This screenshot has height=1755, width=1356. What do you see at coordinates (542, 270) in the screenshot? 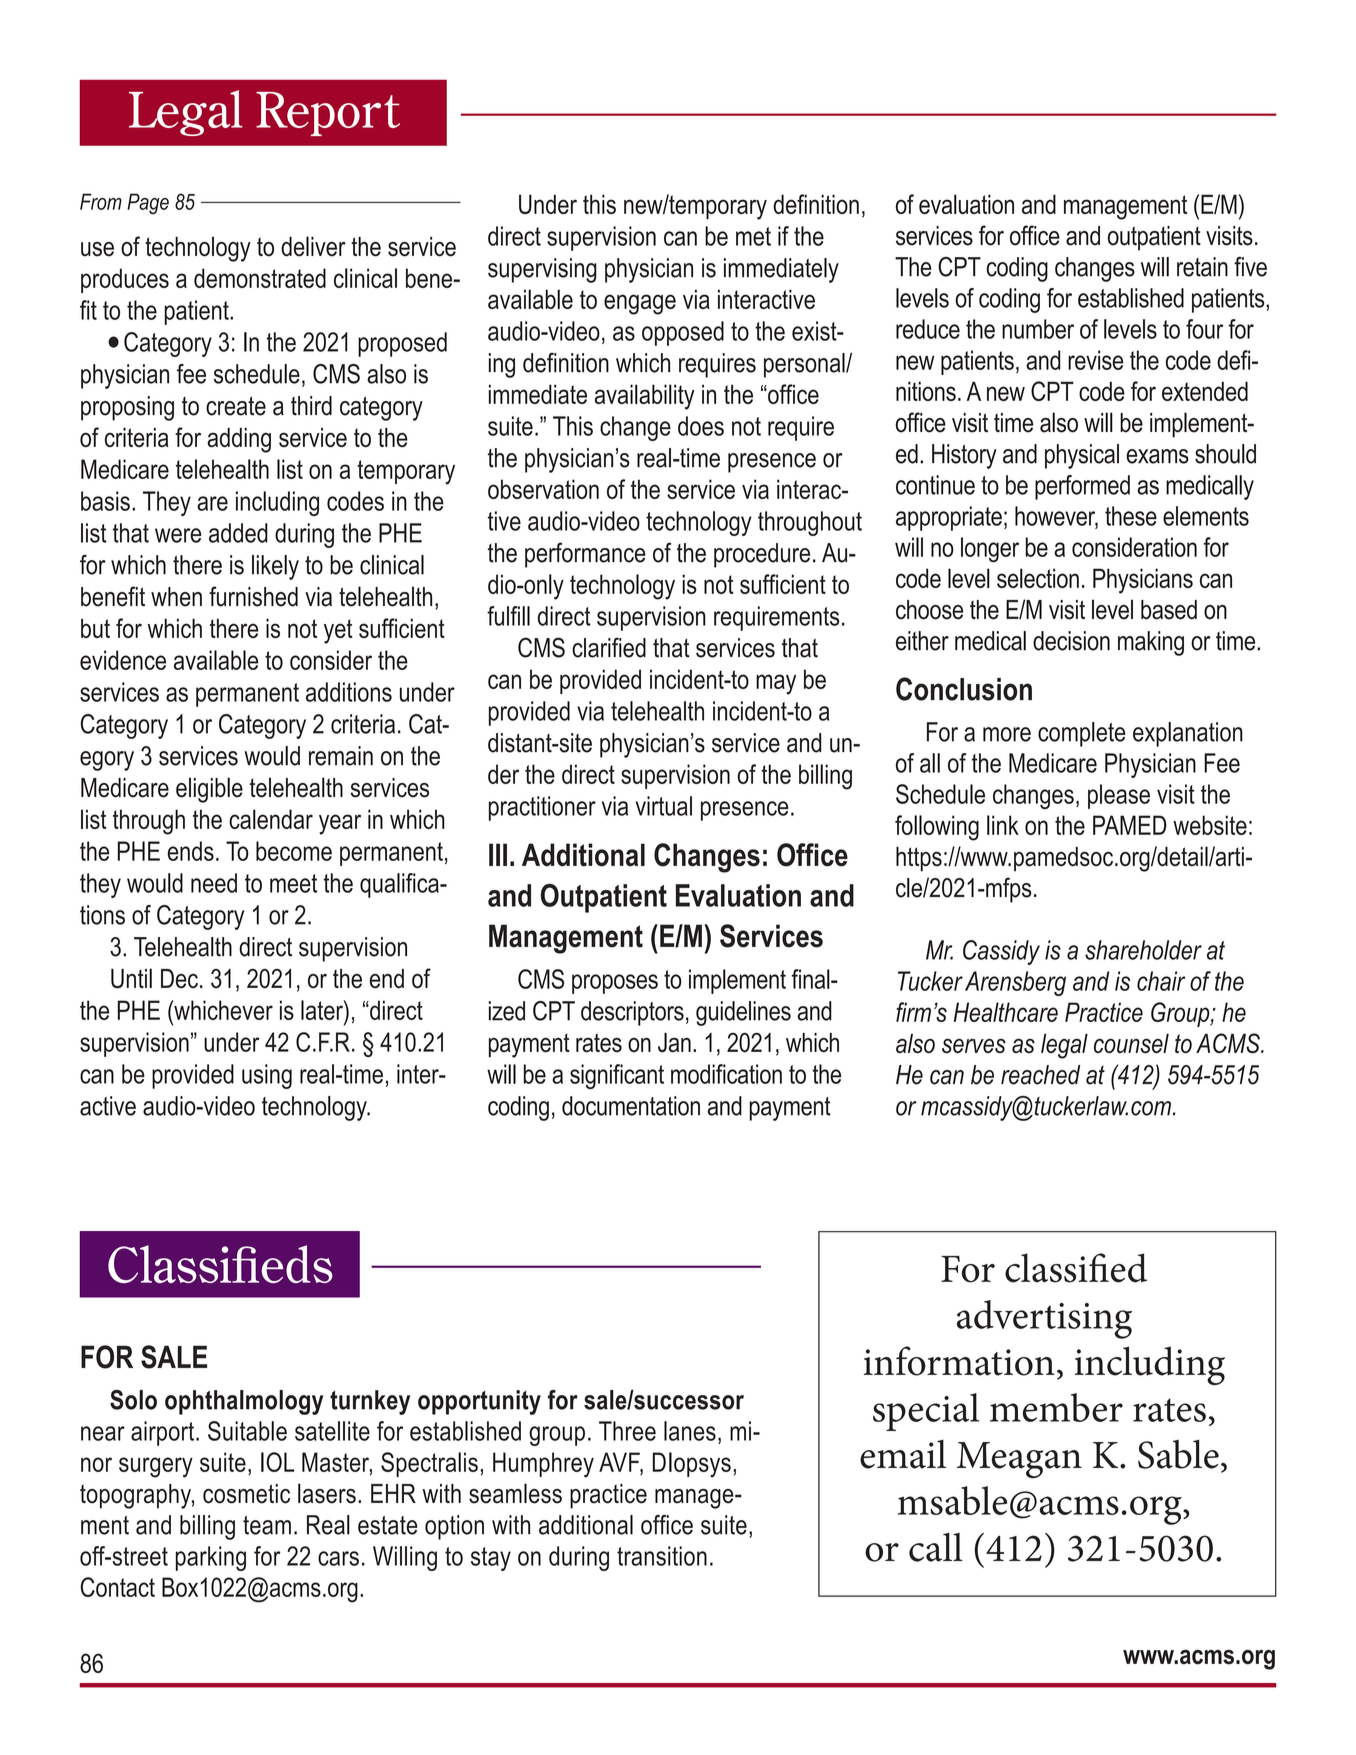
I see `supervising` at bounding box center [542, 270].
